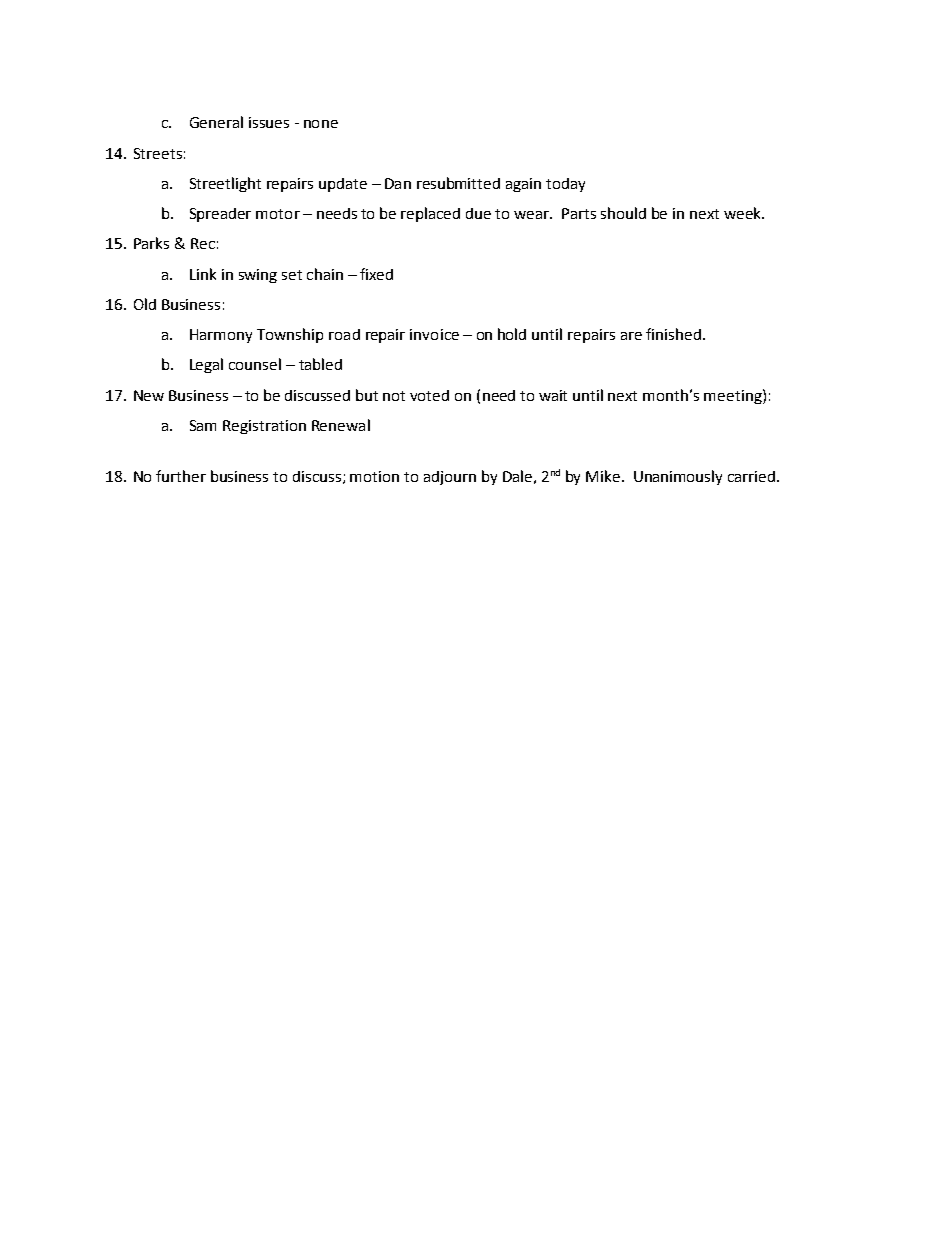 This page has width=952, height=1233. I want to click on finished, so click(673, 334).
